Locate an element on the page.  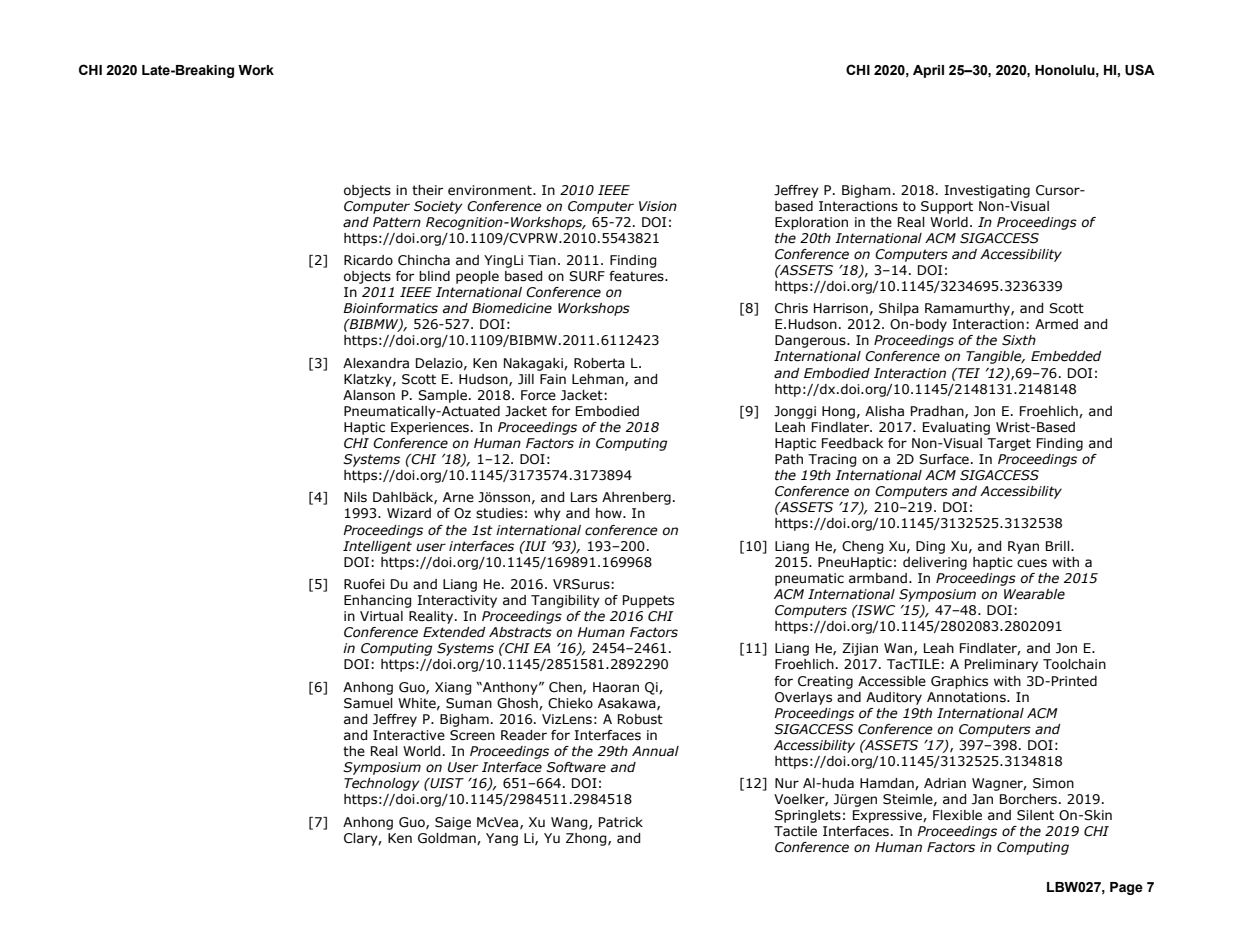
Page is located at coordinates (1126, 888).
